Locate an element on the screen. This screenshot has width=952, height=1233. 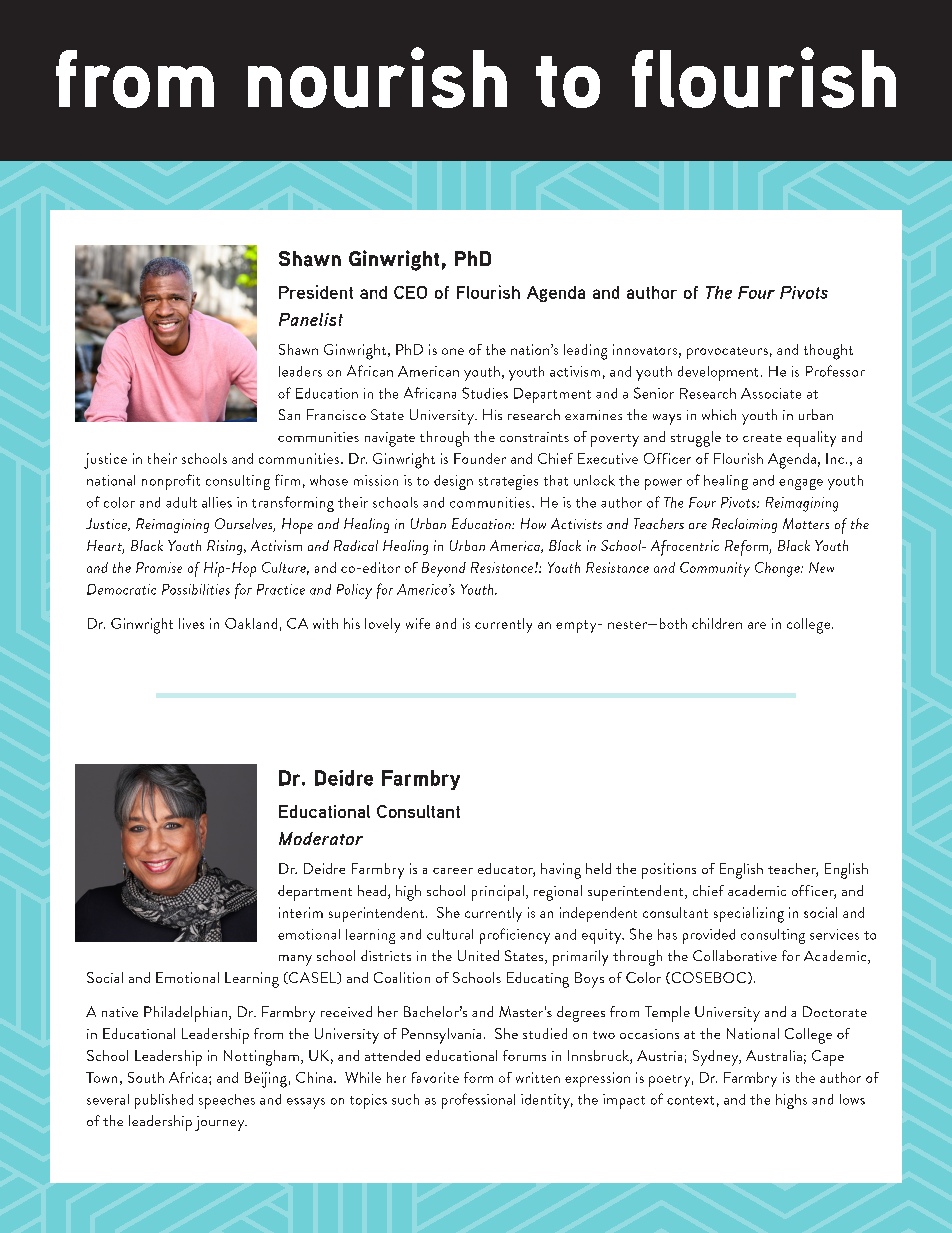
one is located at coordinates (453, 351).
